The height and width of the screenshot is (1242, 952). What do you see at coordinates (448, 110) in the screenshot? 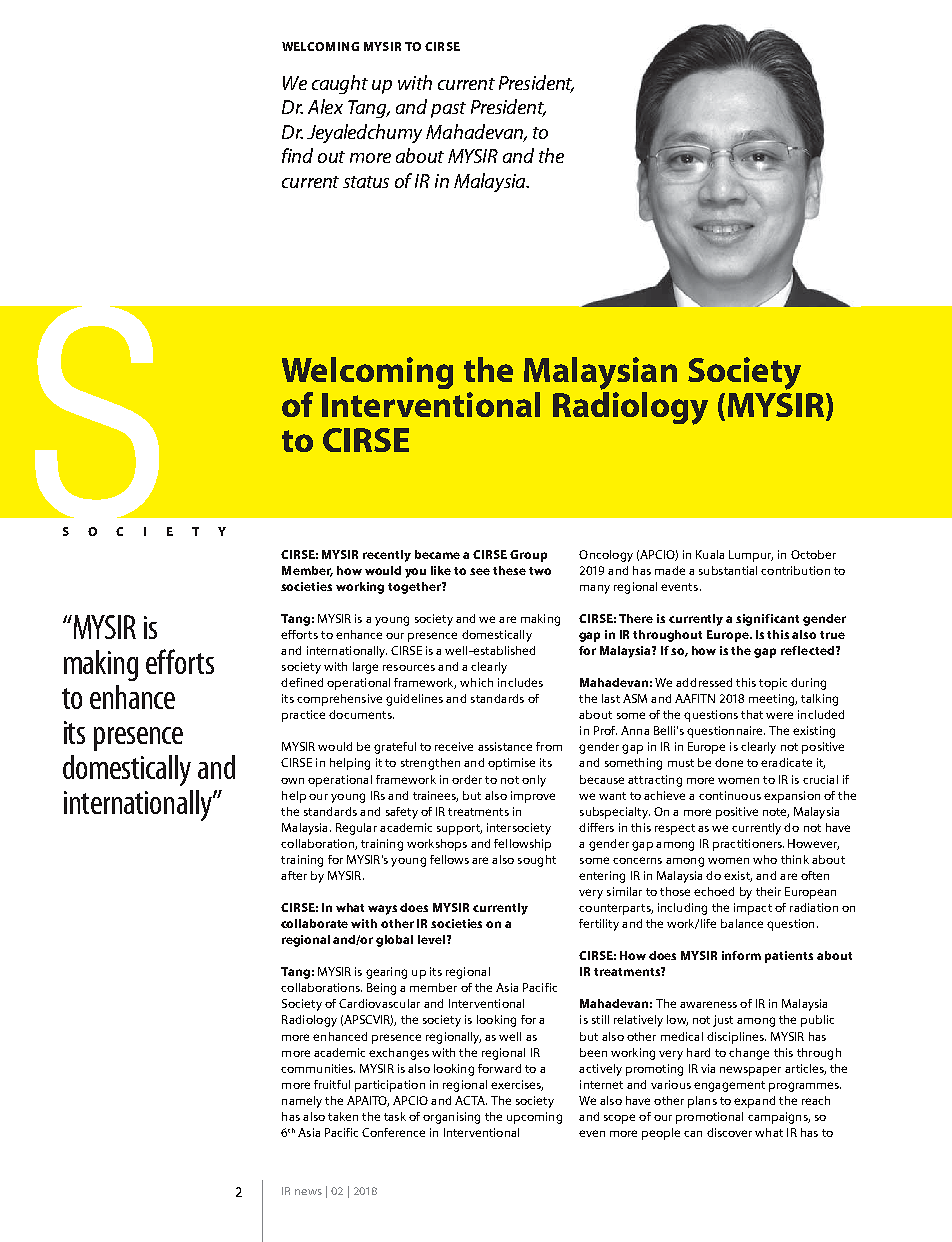
I see `past` at bounding box center [448, 110].
